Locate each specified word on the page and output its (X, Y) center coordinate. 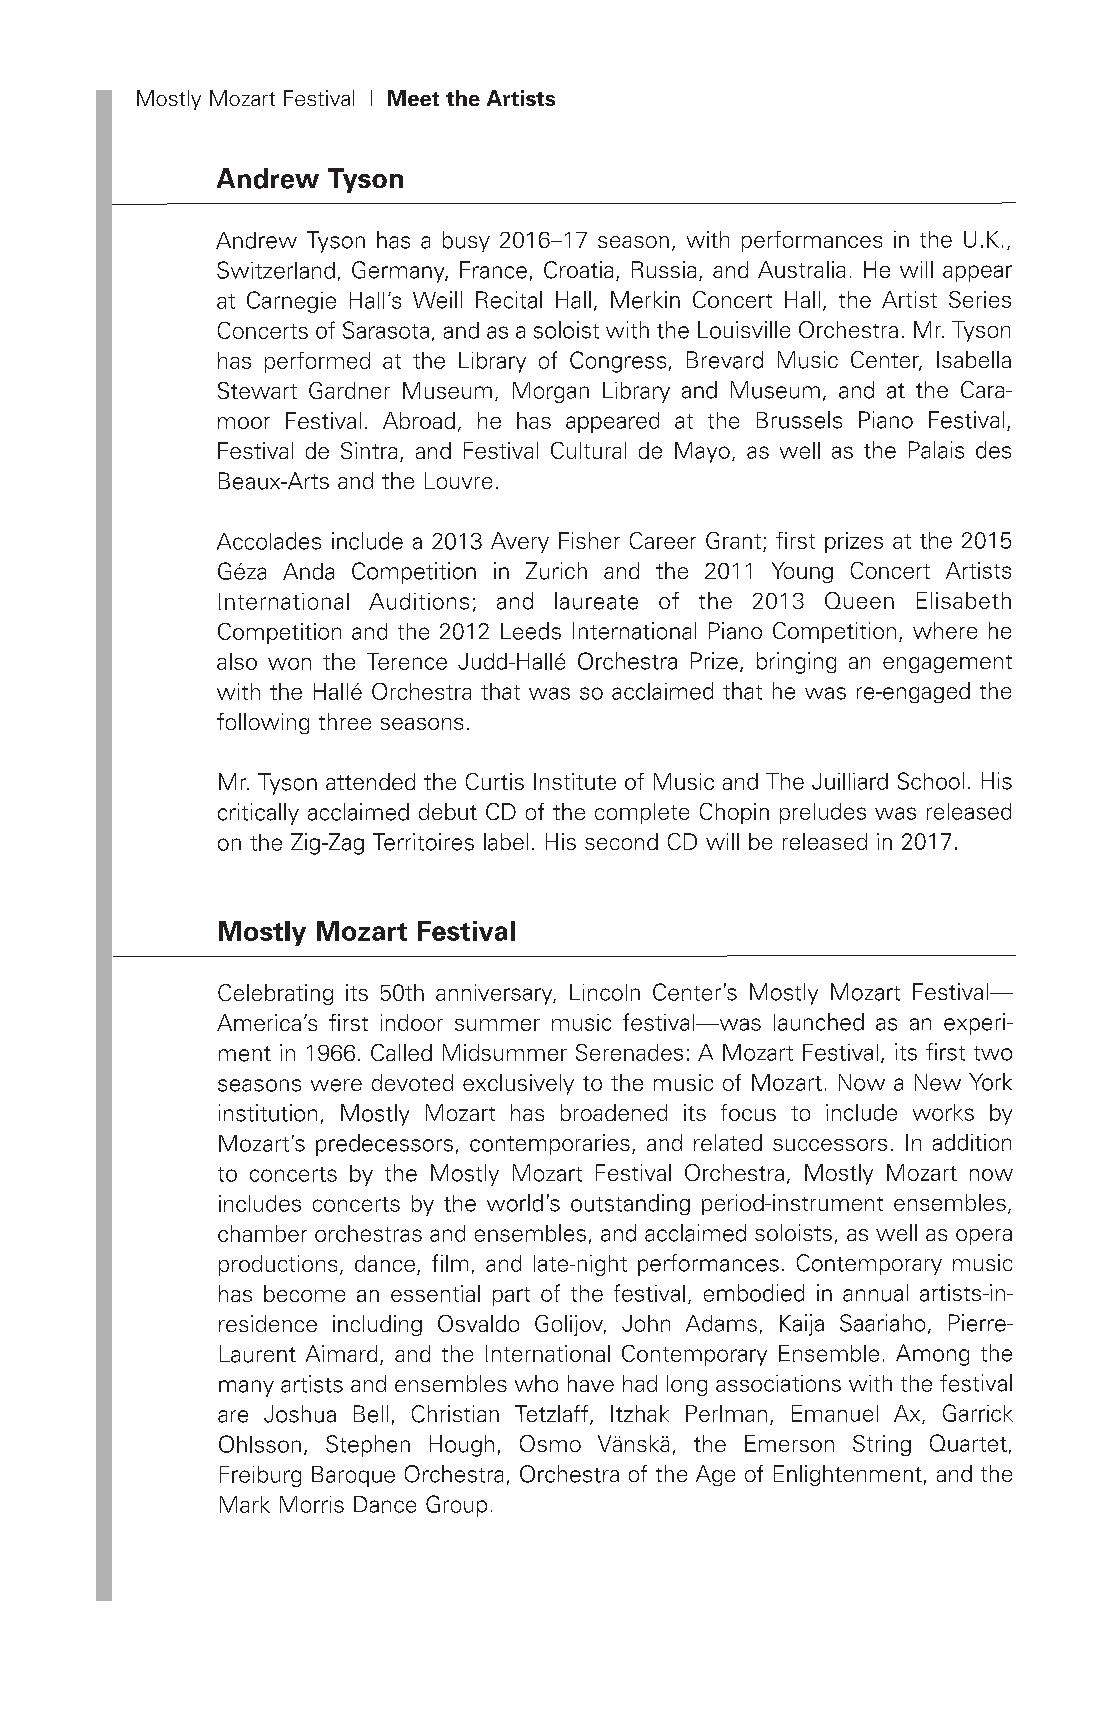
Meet (413, 98)
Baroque (353, 1476)
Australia (801, 269)
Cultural (588, 450)
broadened (614, 1112)
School (931, 781)
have (591, 1383)
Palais (936, 450)
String (882, 1445)
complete (642, 813)
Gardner (349, 390)
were (336, 1085)
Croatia (578, 270)
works (943, 1112)
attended (370, 781)
